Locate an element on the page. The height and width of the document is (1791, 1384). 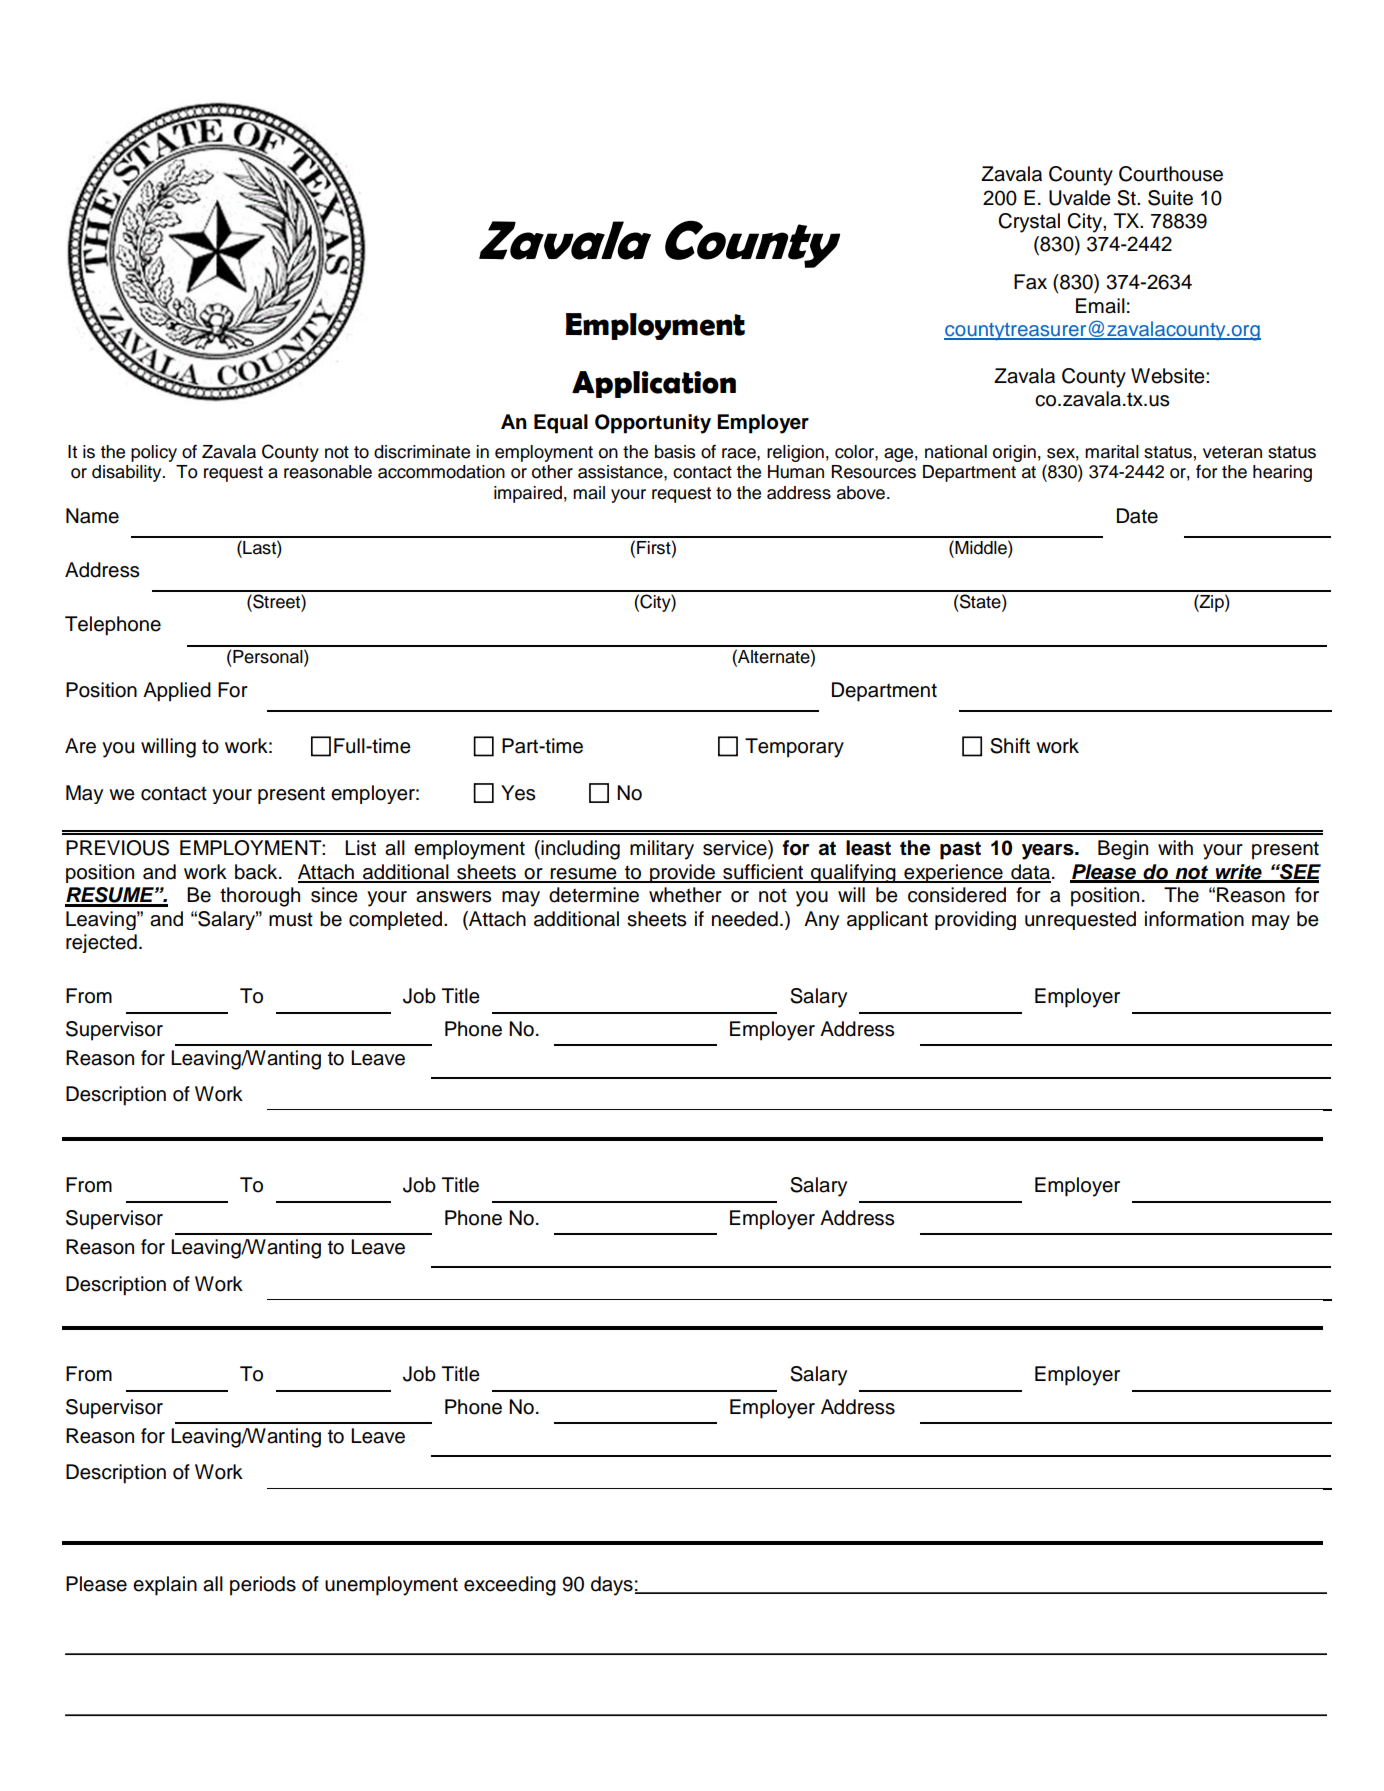
Temporary is located at coordinates (794, 748).
